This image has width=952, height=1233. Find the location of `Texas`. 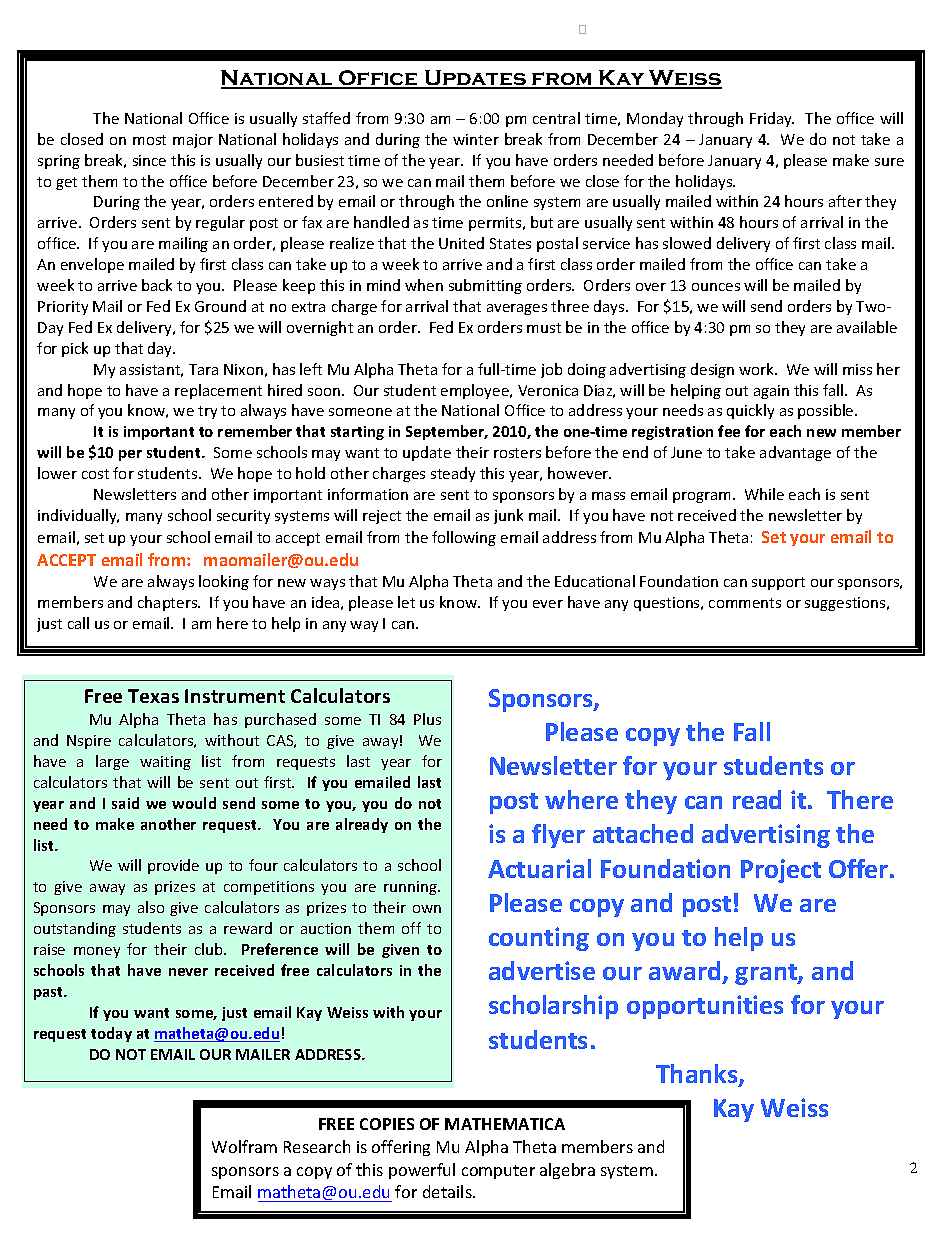

Texas is located at coordinates (153, 696).
